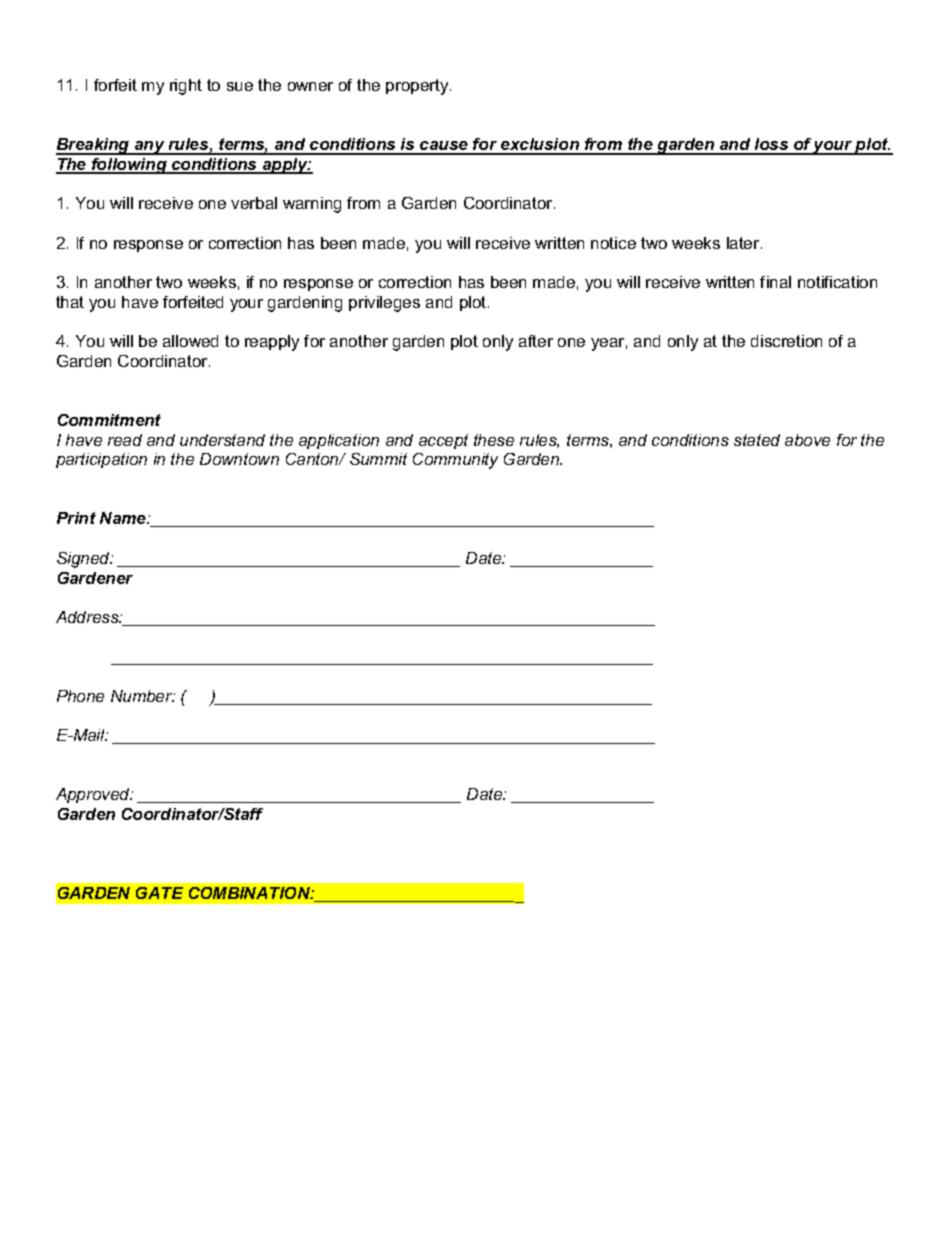 This page has width=952, height=1233. What do you see at coordinates (80, 696) in the page?
I see `Phone` at bounding box center [80, 696].
